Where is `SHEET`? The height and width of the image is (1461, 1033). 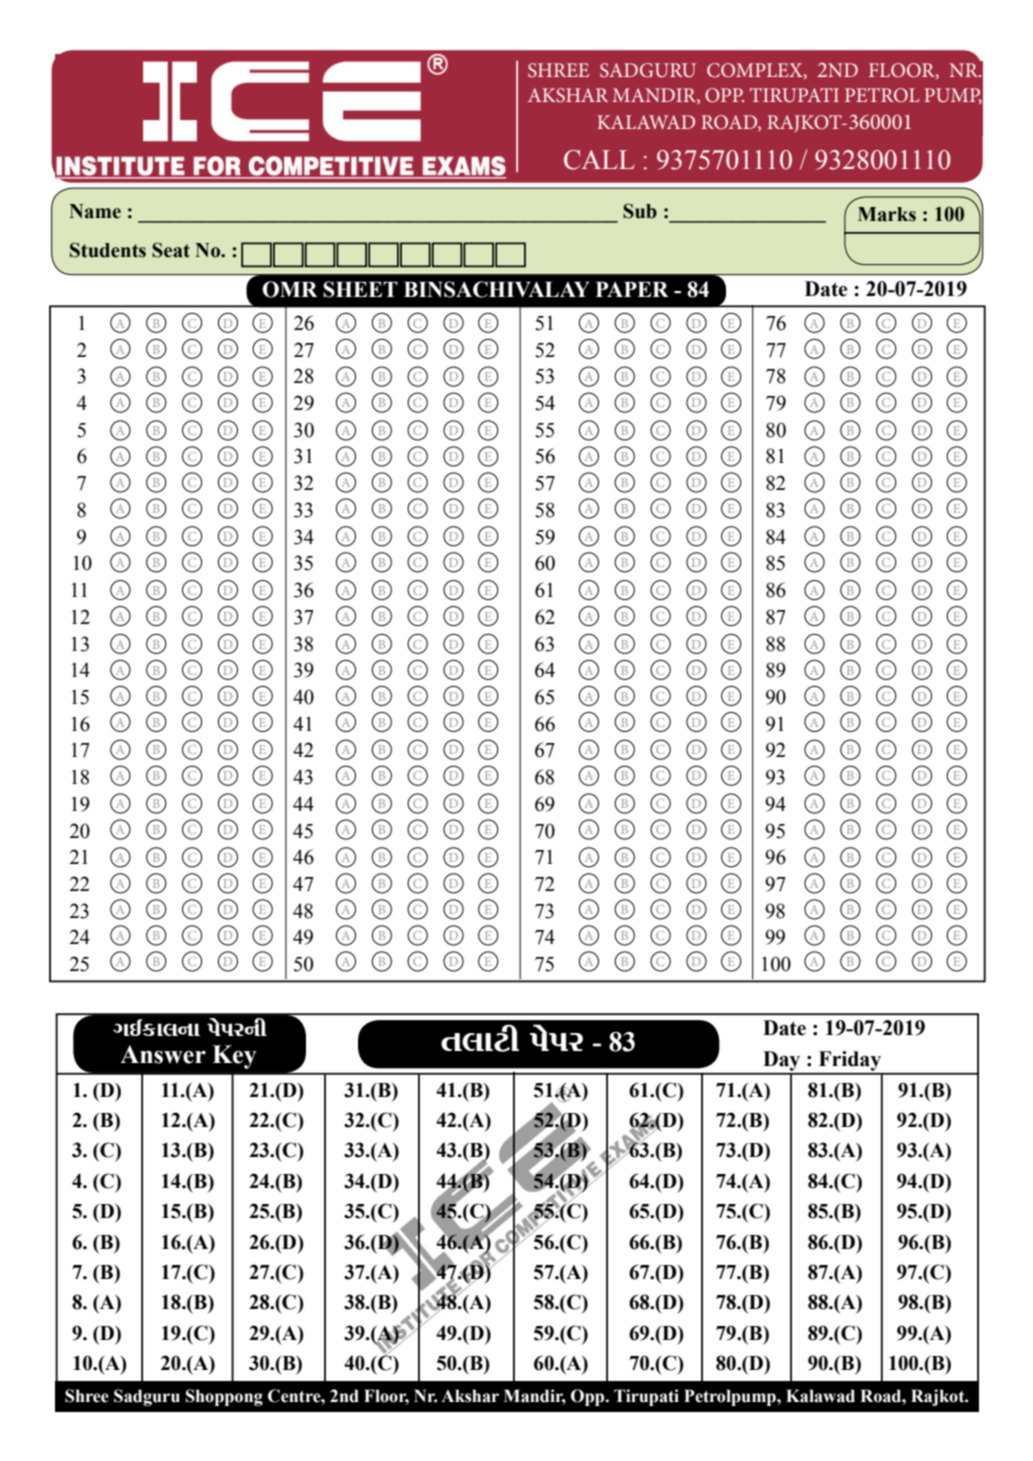
SHEET is located at coordinates (360, 289).
